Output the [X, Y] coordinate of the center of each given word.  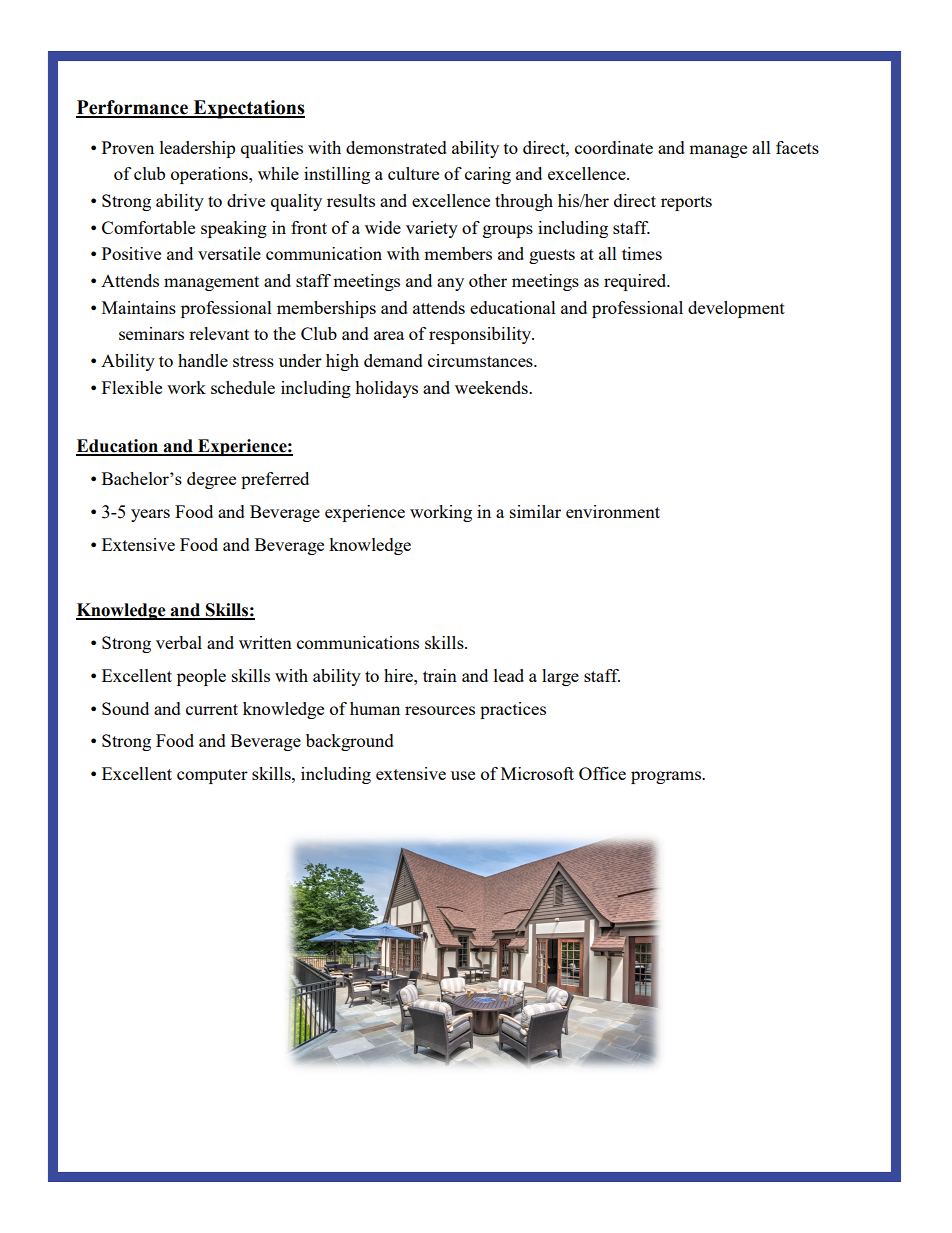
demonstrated [396, 147]
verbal [179, 642]
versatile [229, 253]
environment [613, 511]
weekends [492, 387]
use [463, 775]
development [736, 309]
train [440, 675]
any [450, 284]
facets [797, 147]
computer [212, 776]
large [560, 677]
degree [211, 480]
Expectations [248, 109]
